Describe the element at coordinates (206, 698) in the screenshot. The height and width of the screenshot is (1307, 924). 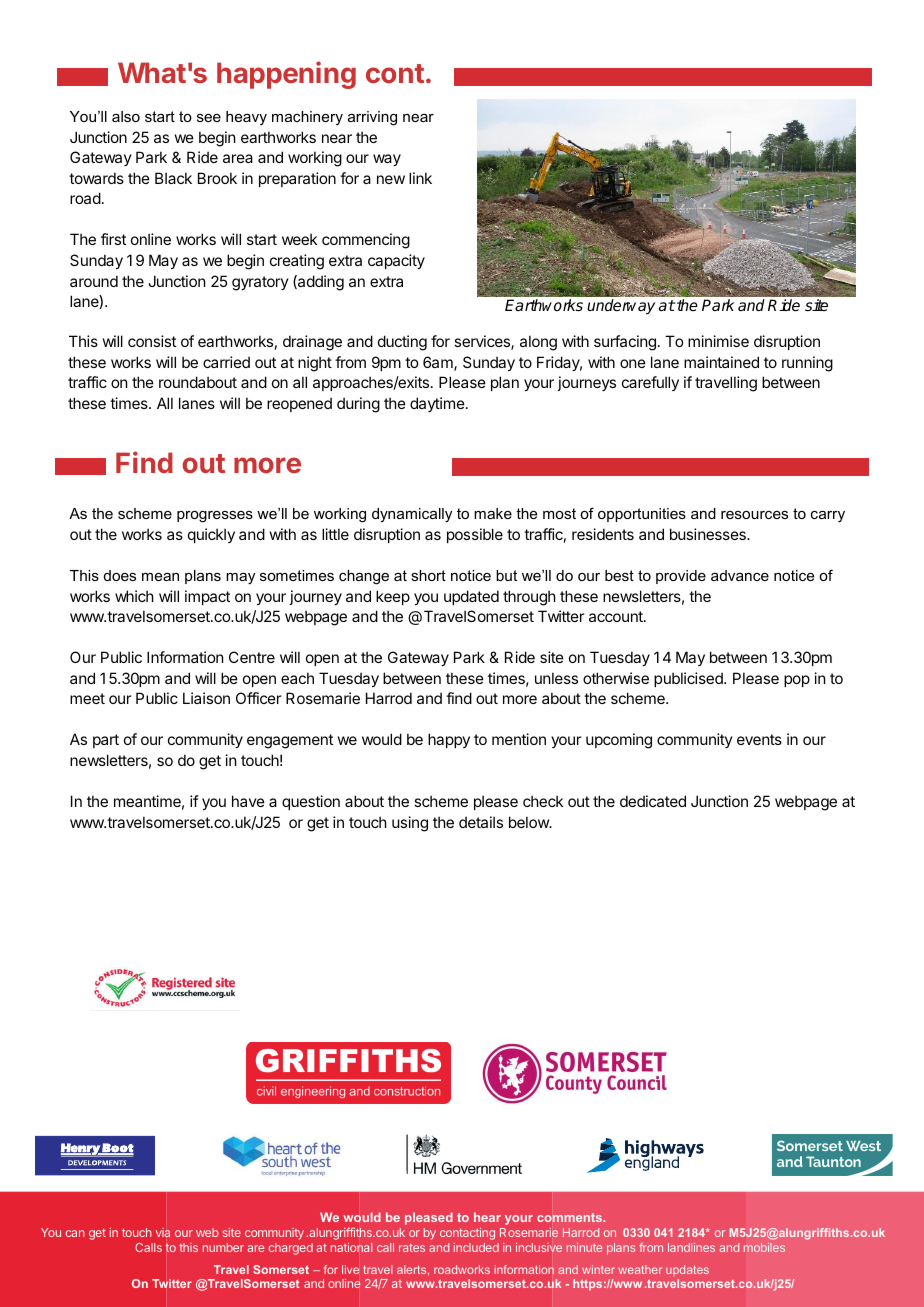
I see `Liaison` at that location.
